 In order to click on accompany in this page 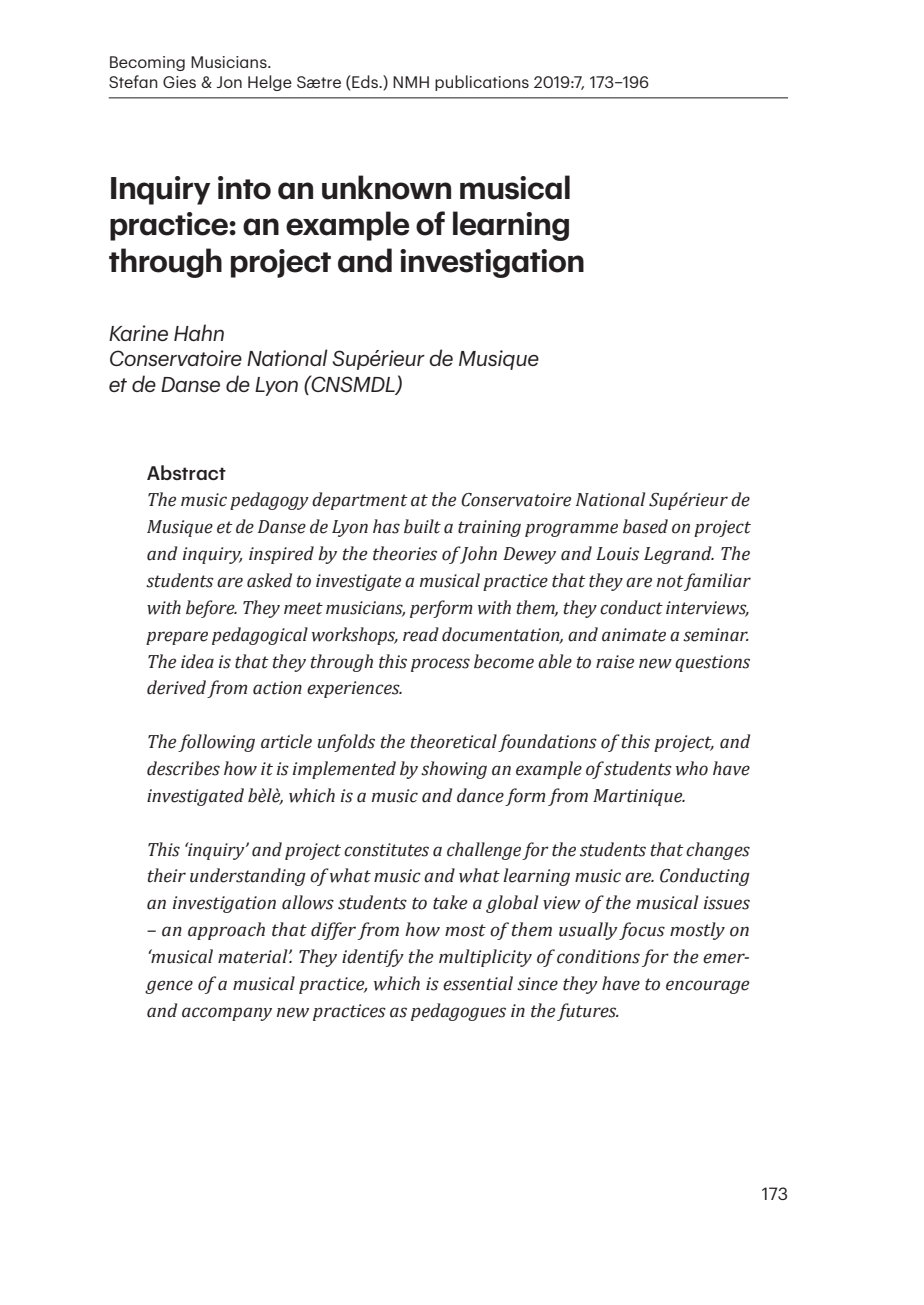, I will do `click(227, 1014)`.
